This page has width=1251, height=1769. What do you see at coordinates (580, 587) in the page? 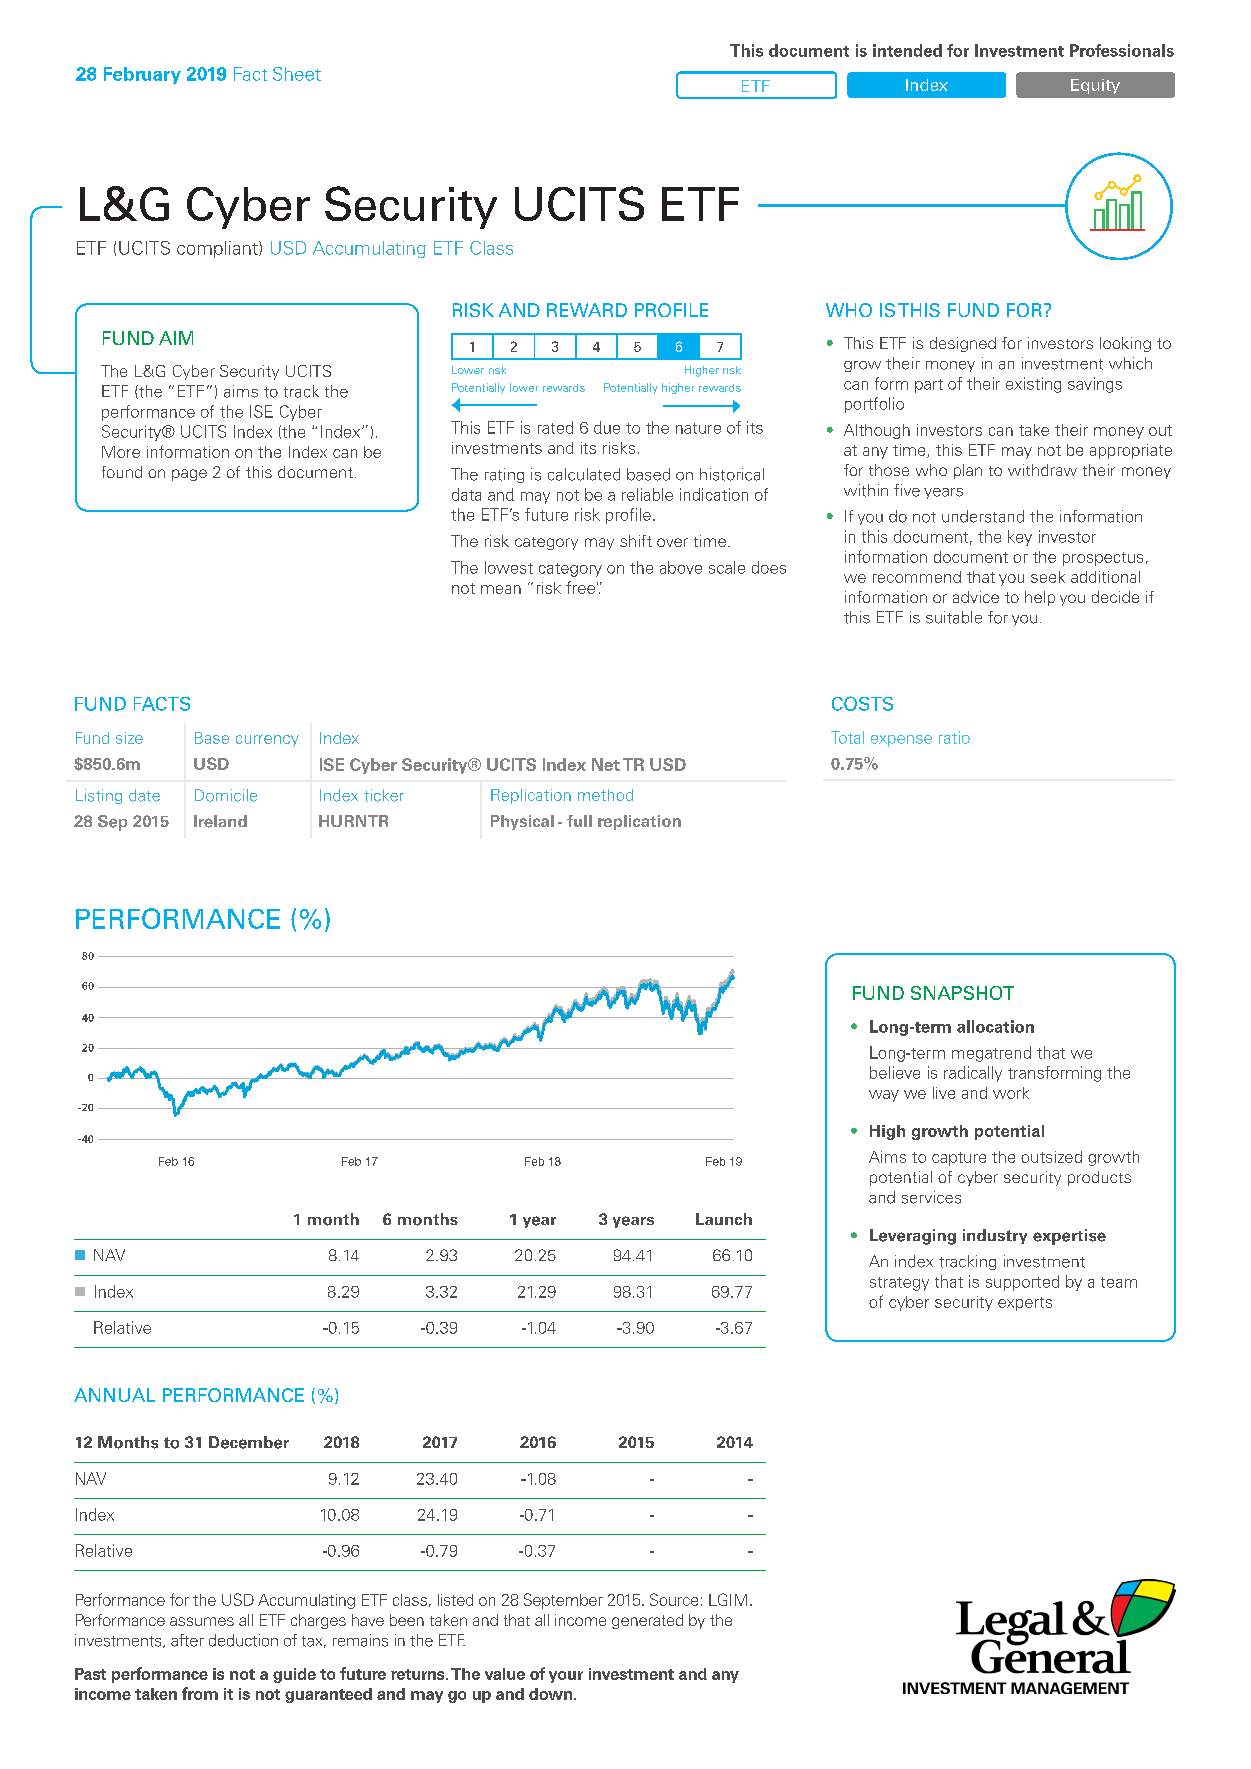
I see `free` at bounding box center [580, 587].
